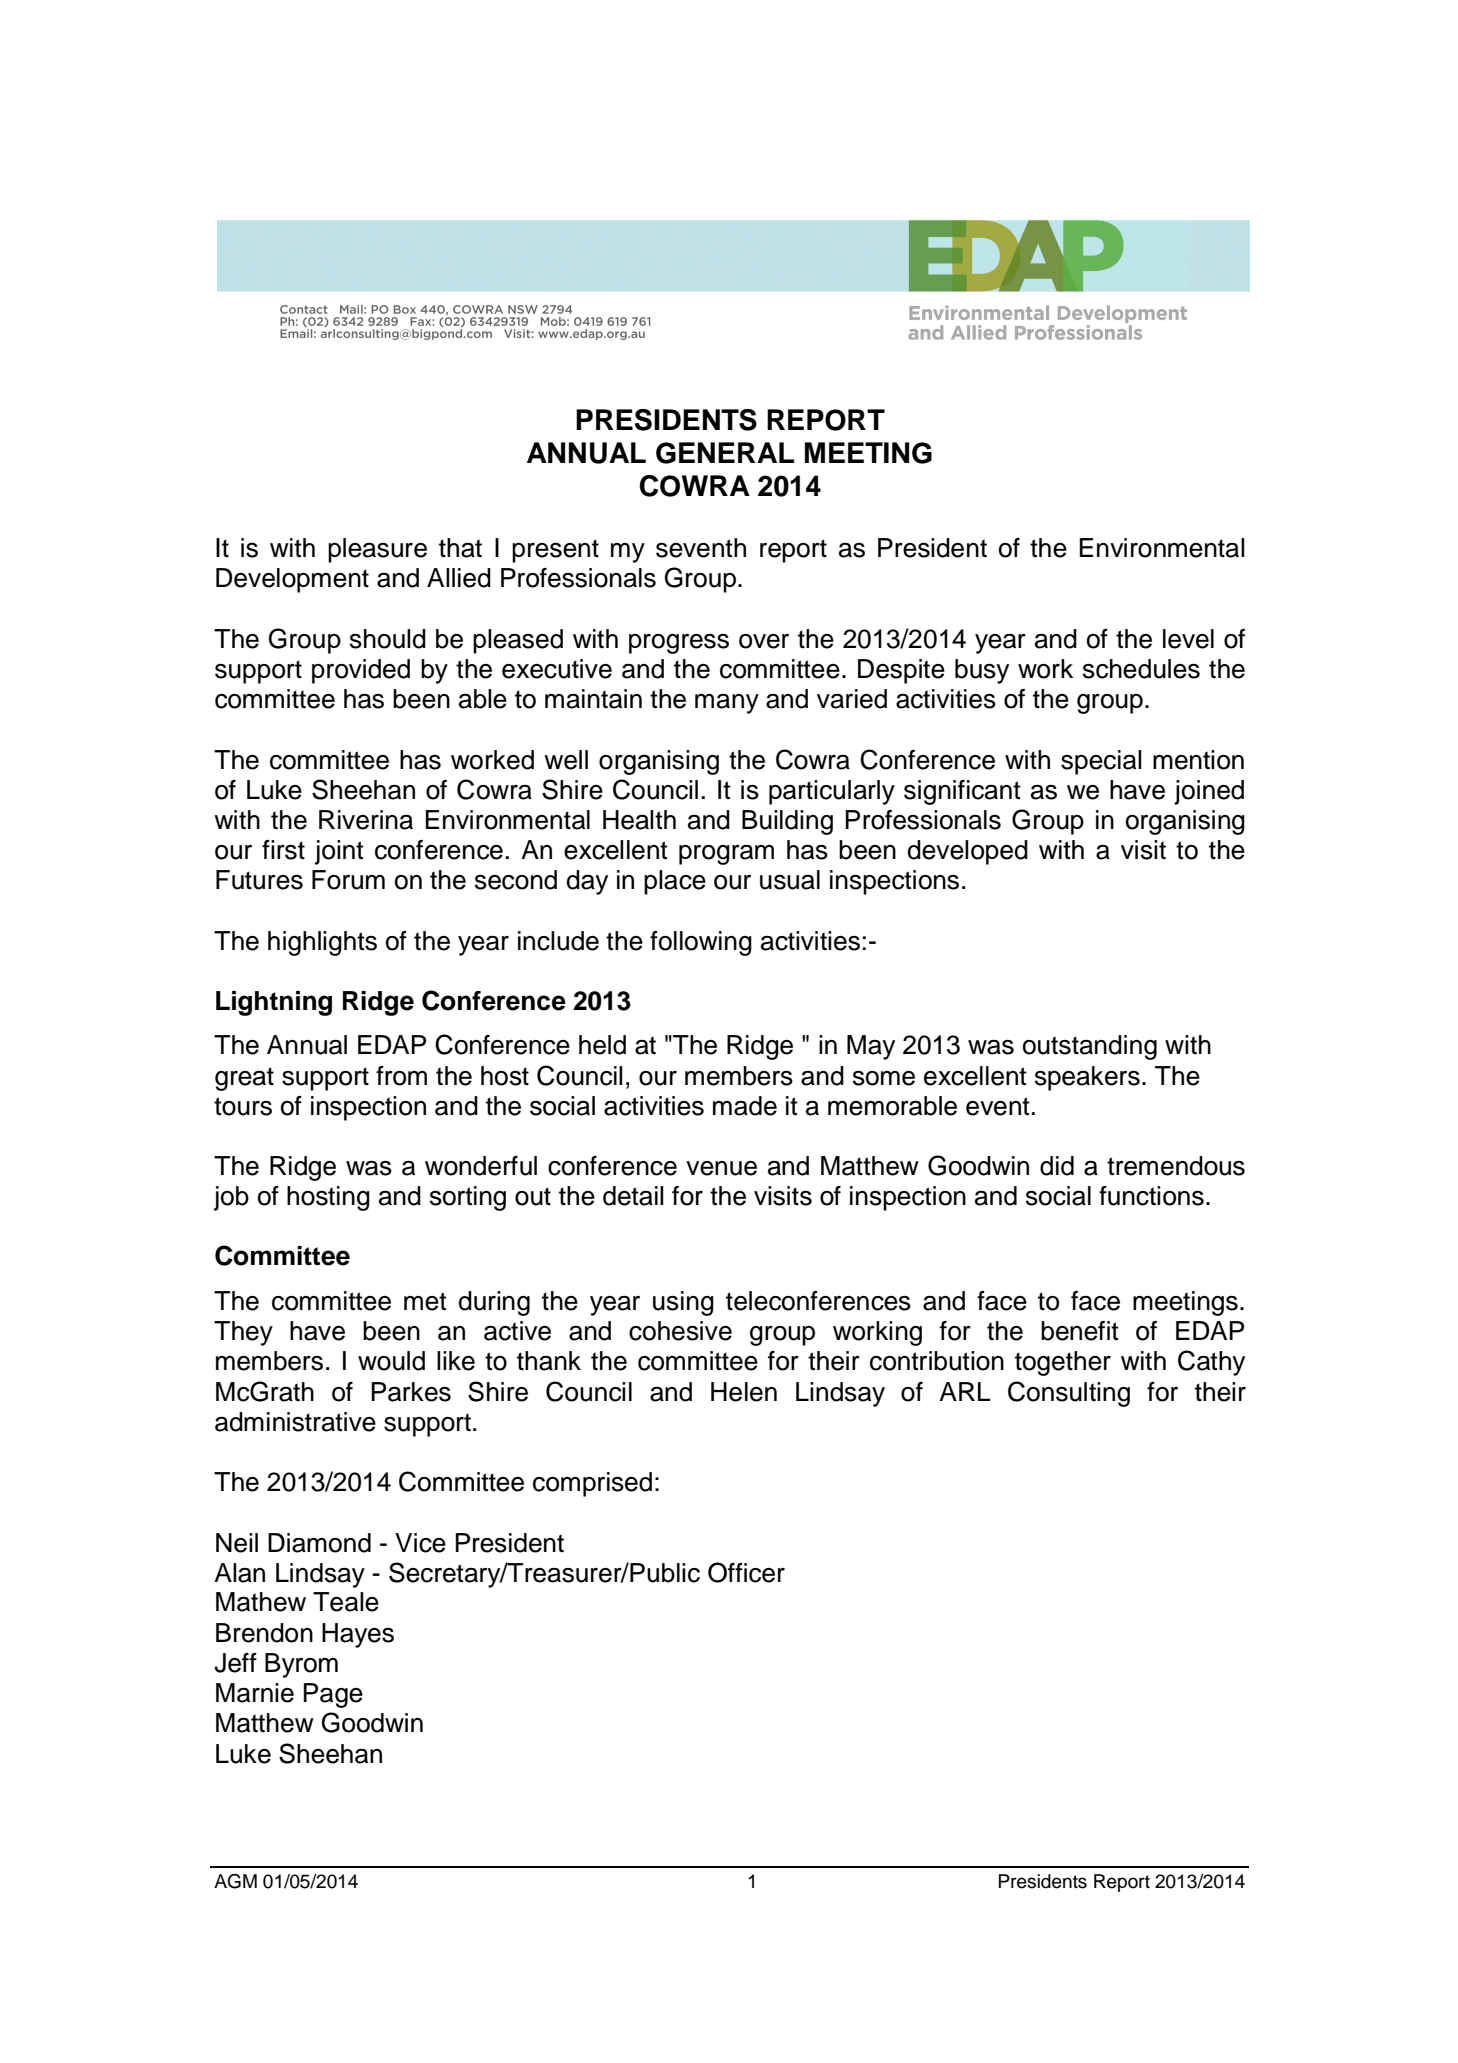  Describe the element at coordinates (339, 852) in the document. I see `joint` at that location.
